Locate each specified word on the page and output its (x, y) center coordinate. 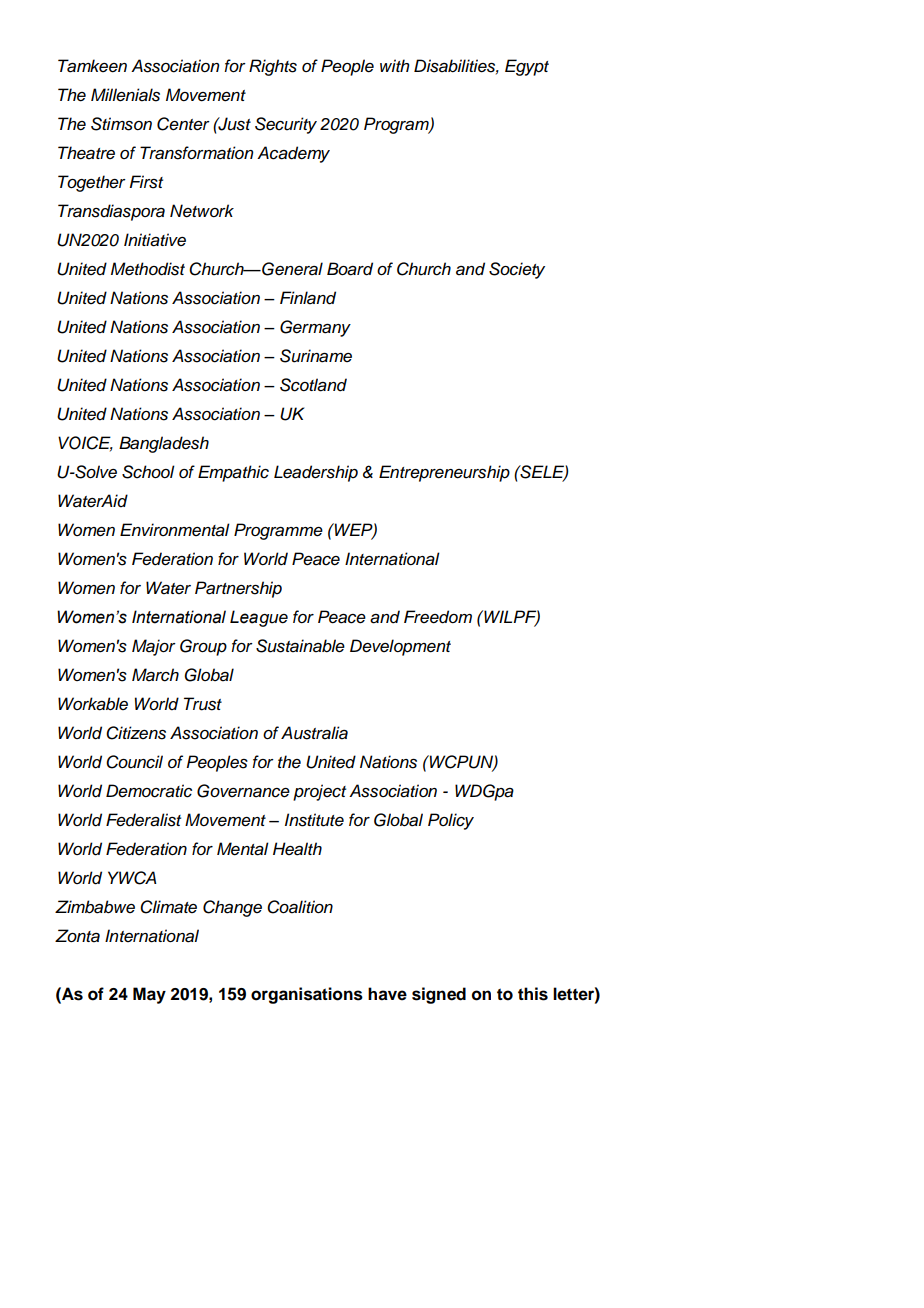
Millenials (125, 95)
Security (286, 125)
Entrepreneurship (444, 473)
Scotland (313, 385)
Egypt (527, 67)
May (149, 995)
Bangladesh (164, 444)
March (155, 675)
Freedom (438, 617)
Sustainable (300, 646)
